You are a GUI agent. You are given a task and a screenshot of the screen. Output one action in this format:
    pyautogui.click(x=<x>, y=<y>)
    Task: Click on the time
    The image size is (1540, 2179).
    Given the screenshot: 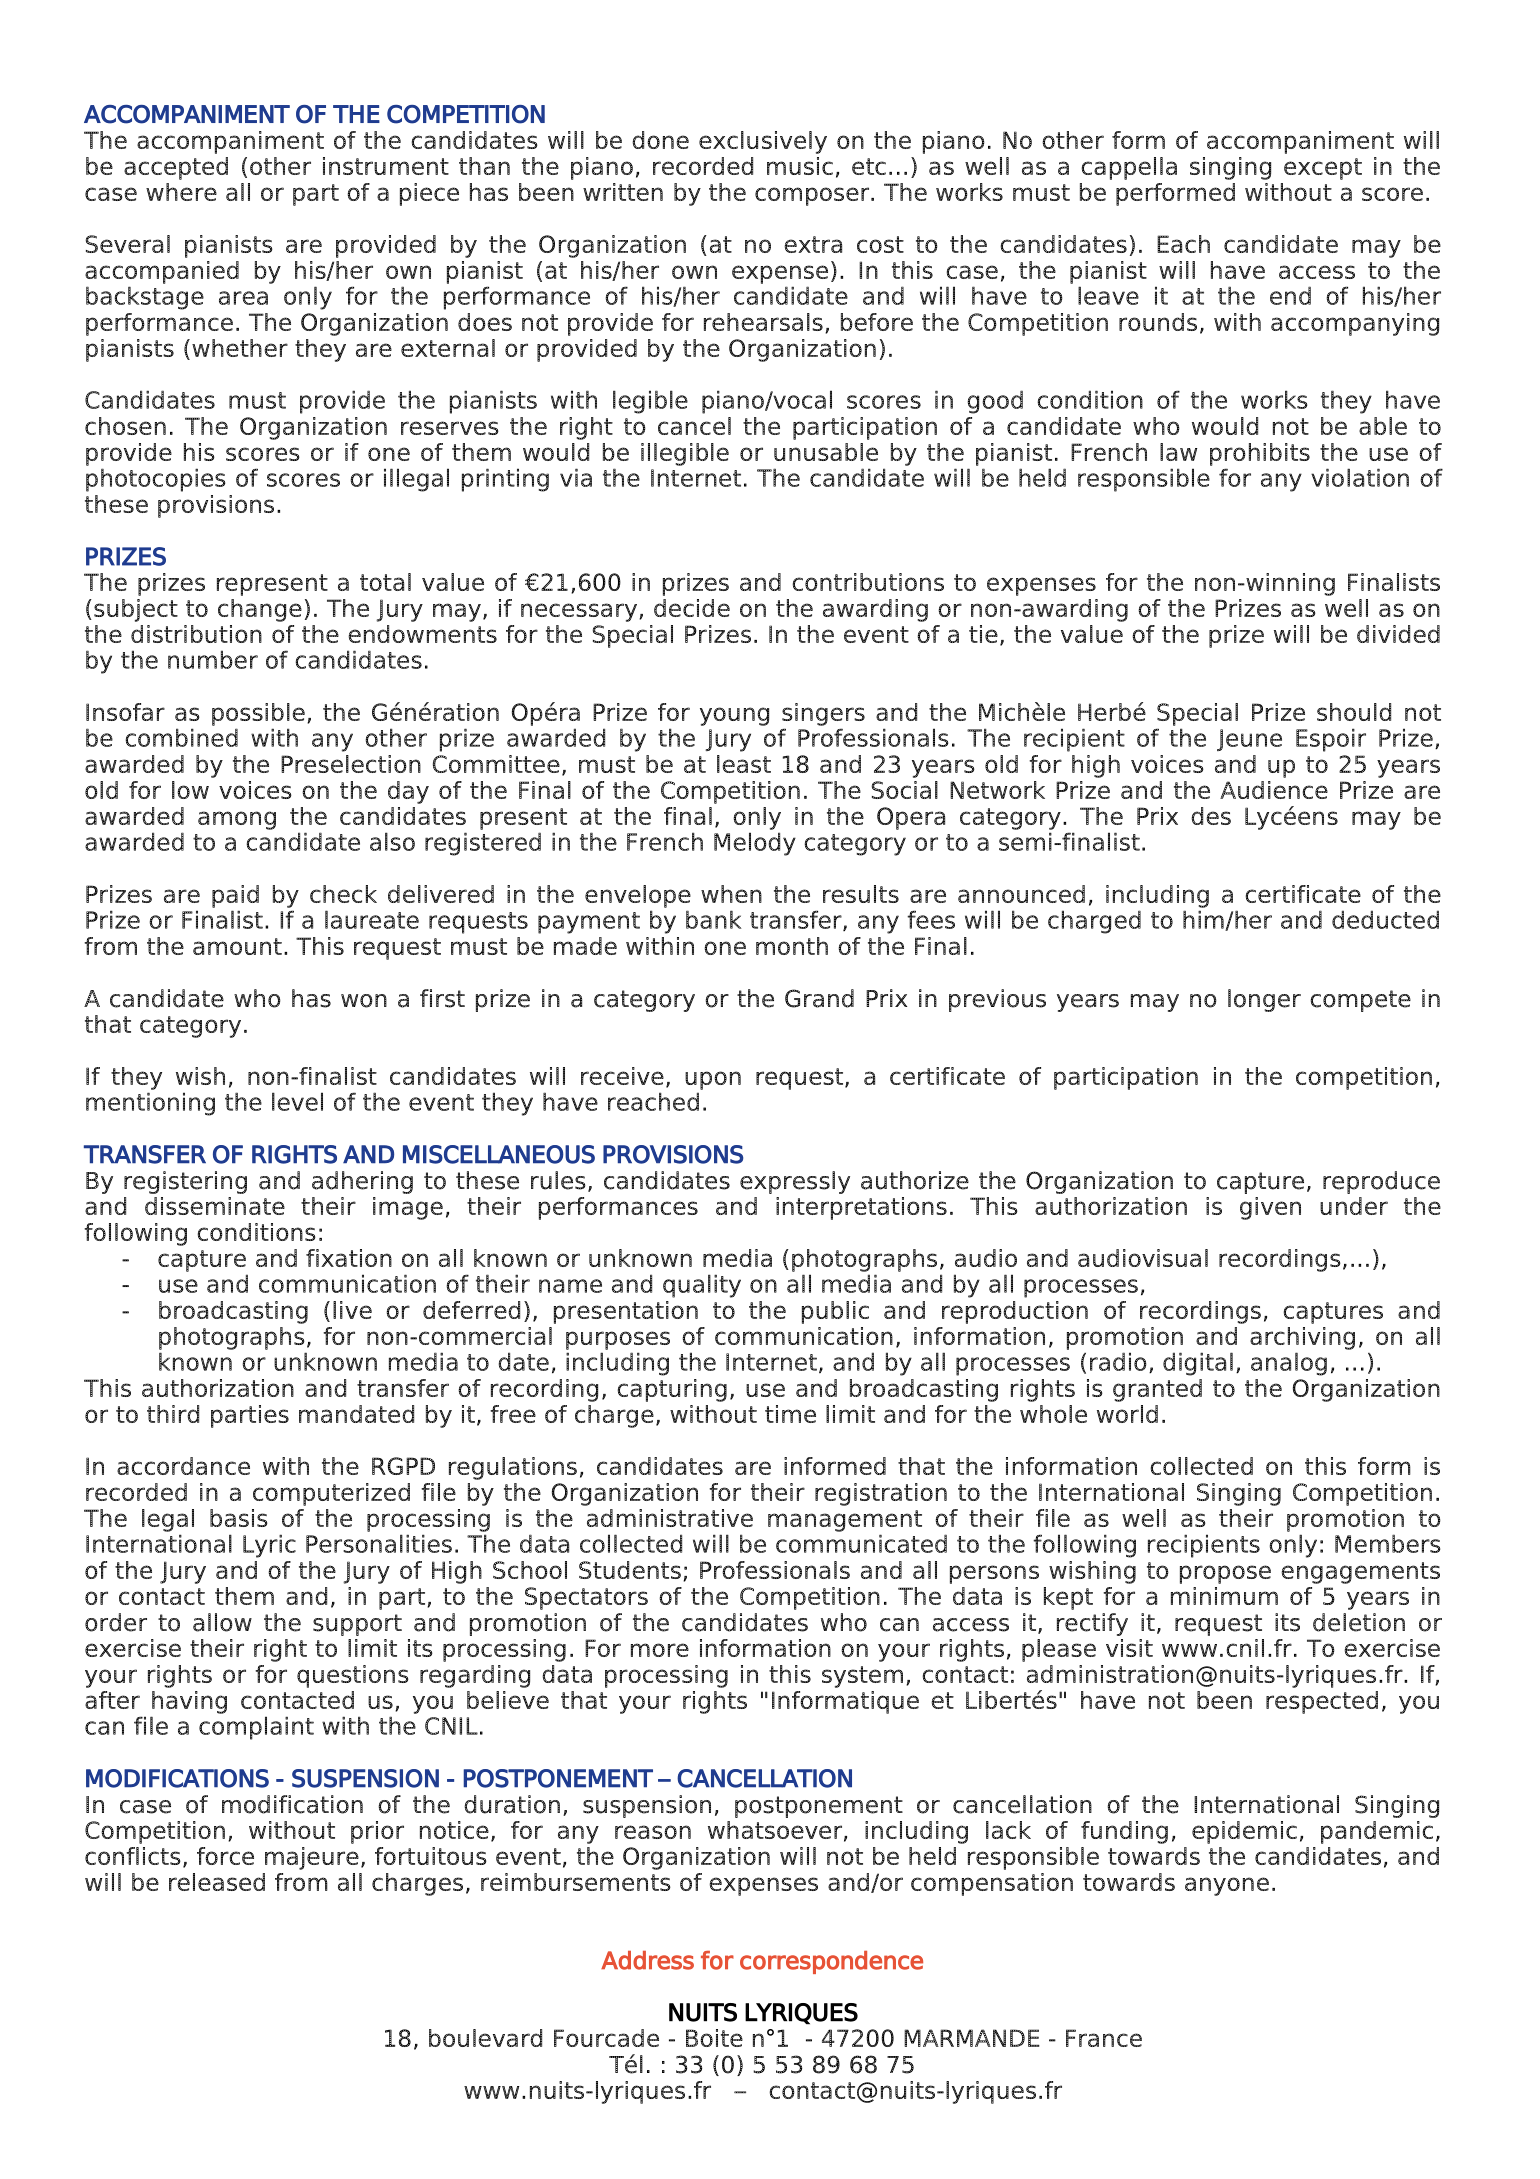 What is the action you would take?
    pyautogui.click(x=790, y=1414)
